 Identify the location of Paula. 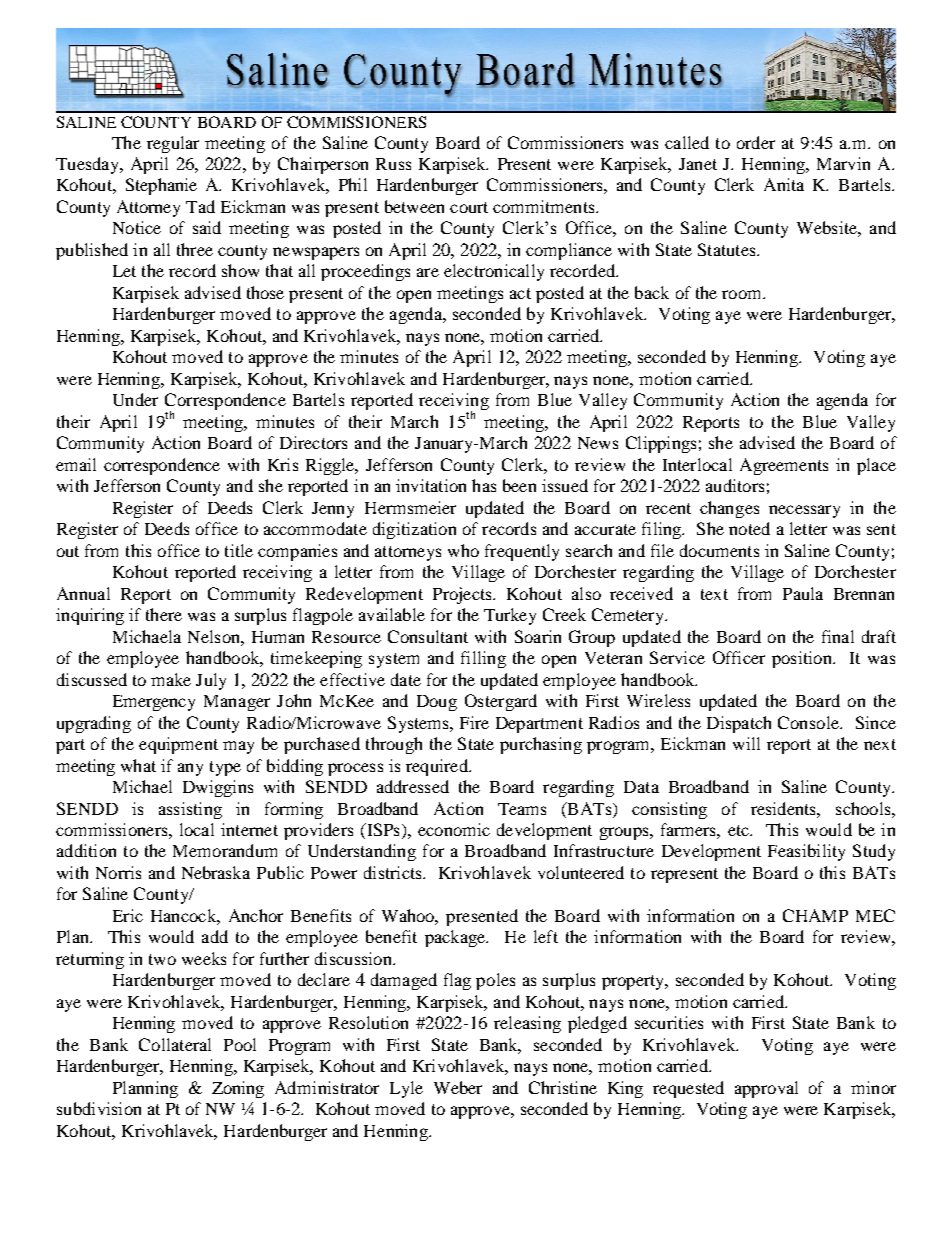
(803, 593).
